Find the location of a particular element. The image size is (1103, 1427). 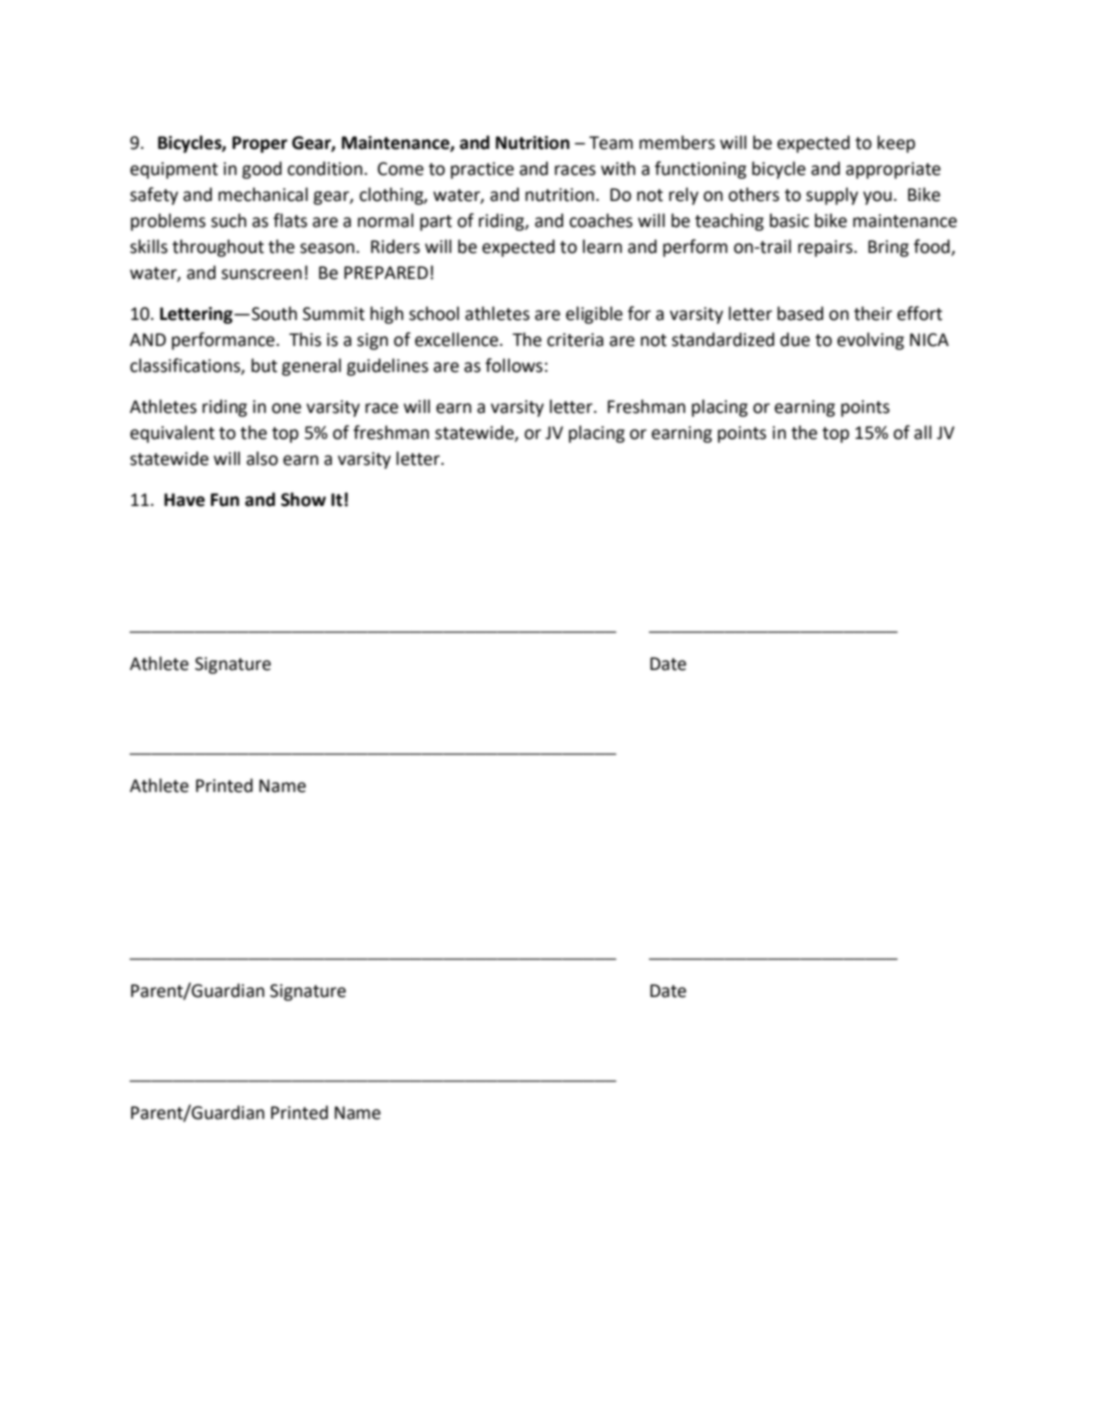

keep is located at coordinates (896, 144).
